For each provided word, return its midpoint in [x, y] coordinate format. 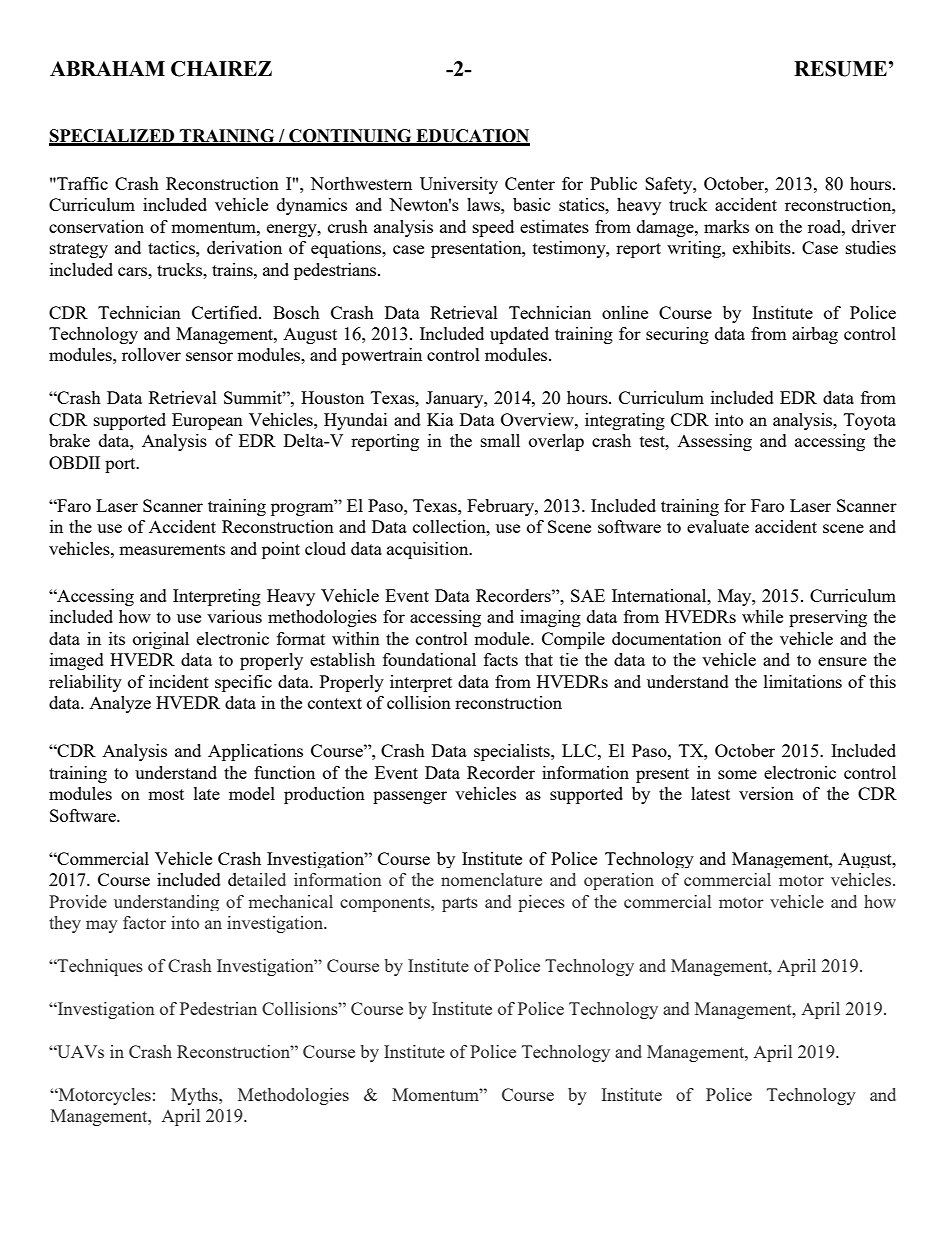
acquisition [429, 550]
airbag [815, 335]
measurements [172, 549]
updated [519, 335]
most [166, 794]
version [766, 793]
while [762, 616]
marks [726, 226]
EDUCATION [472, 137]
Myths [195, 1096]
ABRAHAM [107, 68]
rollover [151, 354]
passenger [410, 797]
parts [460, 904]
